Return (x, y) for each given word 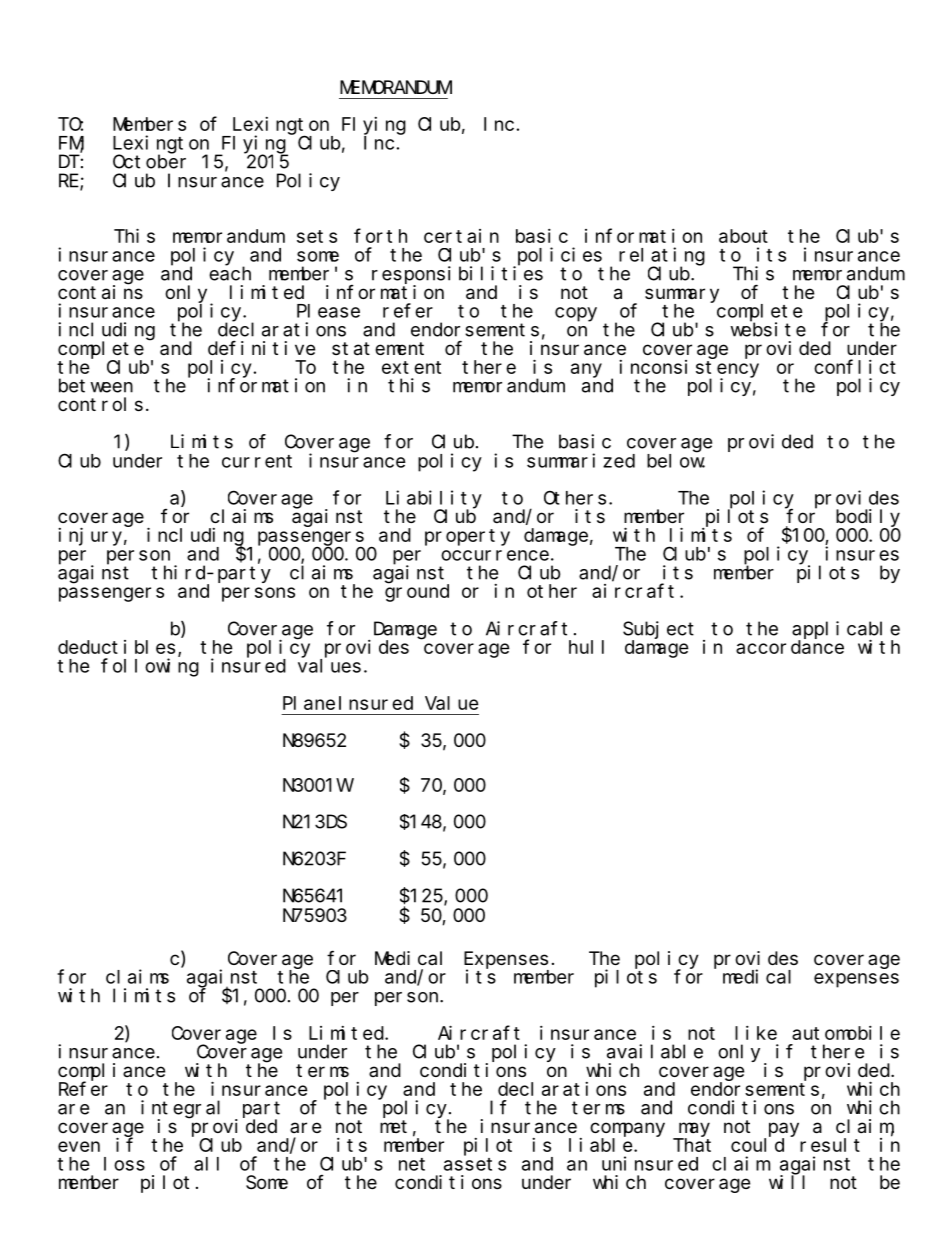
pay (784, 1129)
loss (124, 1164)
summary (682, 295)
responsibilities (457, 275)
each (230, 273)
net (412, 1164)
